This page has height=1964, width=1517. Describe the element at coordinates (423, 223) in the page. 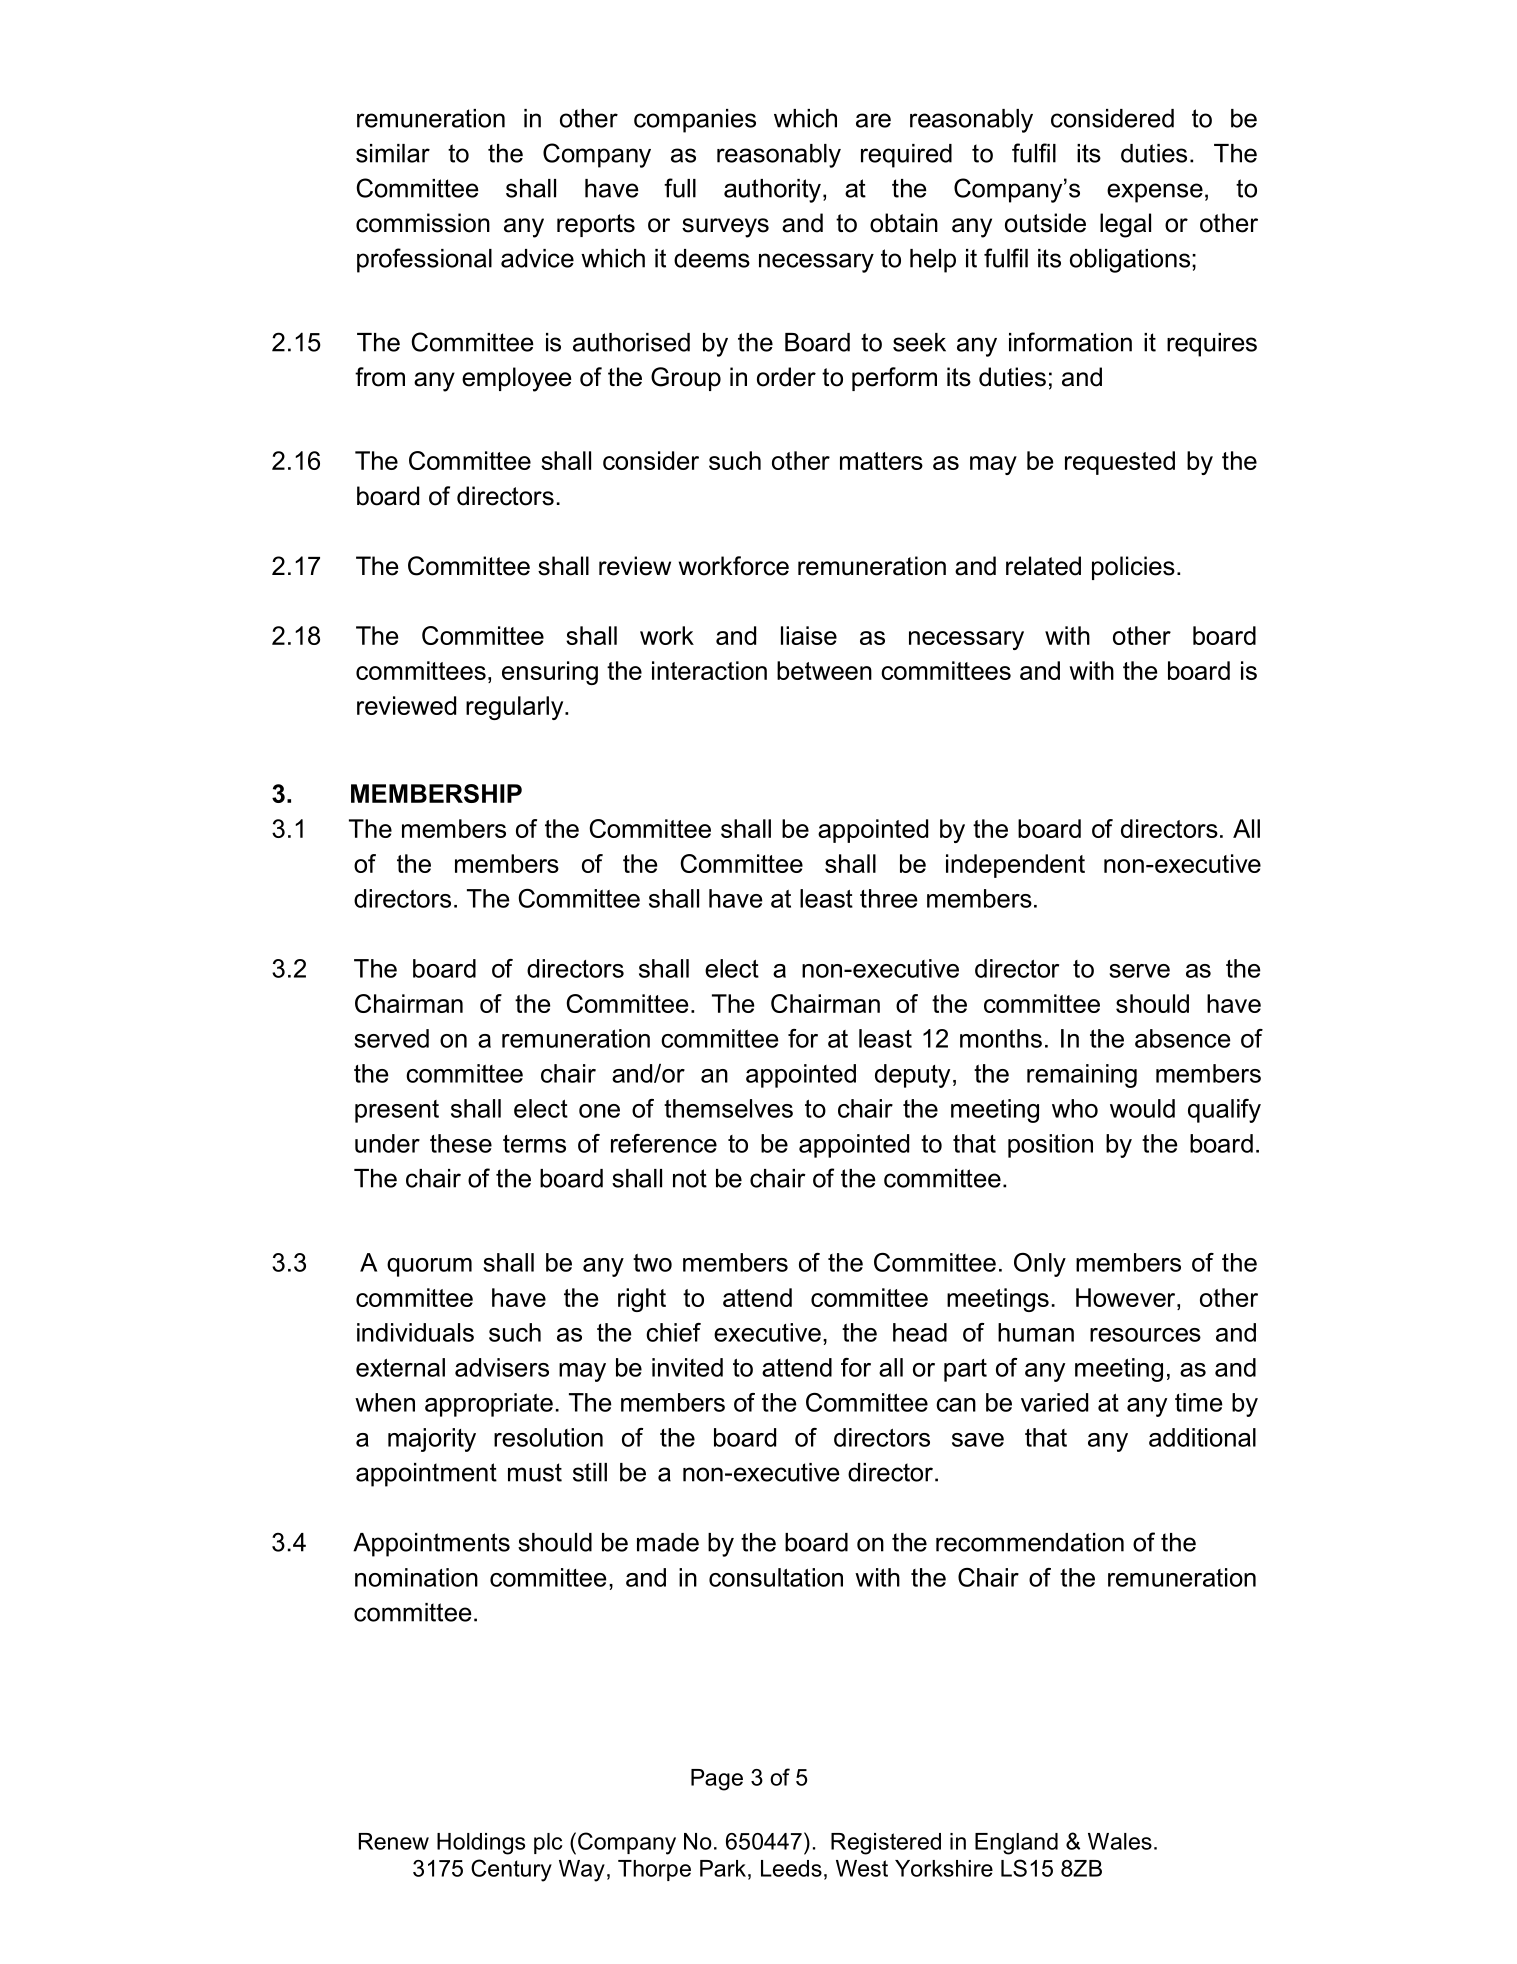

I see `commission` at that location.
